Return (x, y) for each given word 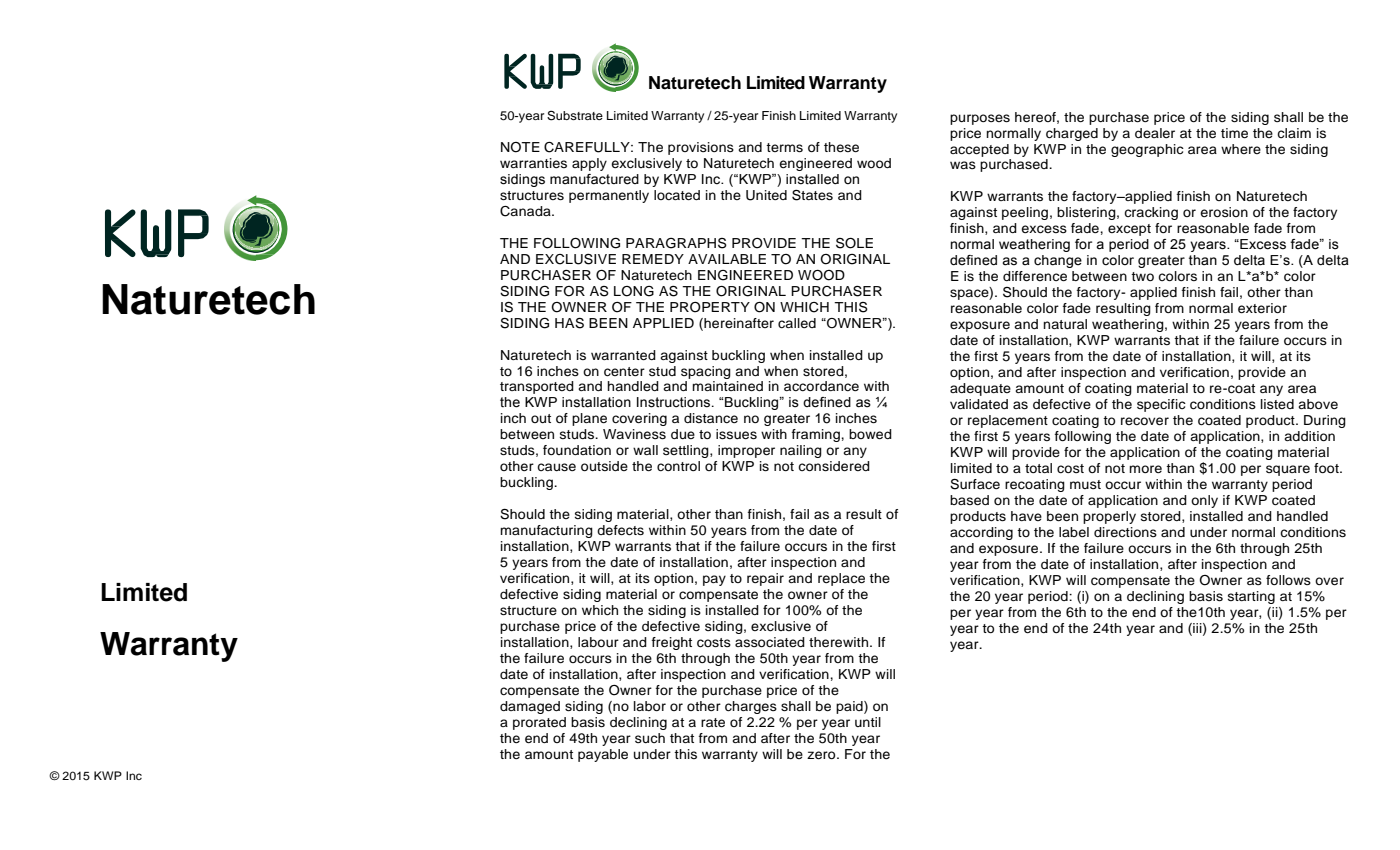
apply (589, 164)
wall (645, 450)
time (1234, 133)
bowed (870, 434)
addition (1309, 436)
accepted (979, 150)
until (868, 722)
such (650, 738)
